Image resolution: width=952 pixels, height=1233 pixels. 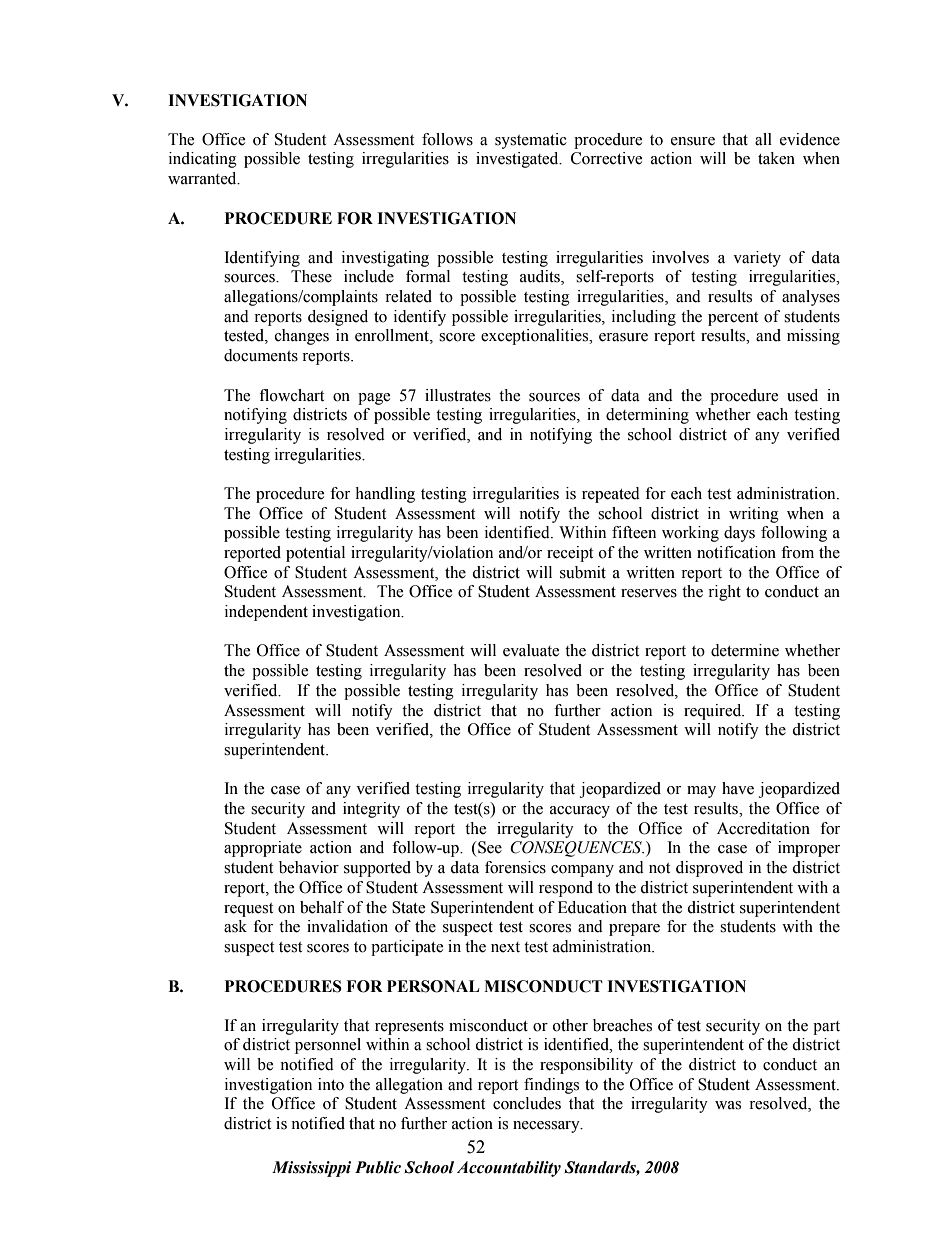 What do you see at coordinates (509, 1169) in the image?
I see `Accountability` at bounding box center [509, 1169].
